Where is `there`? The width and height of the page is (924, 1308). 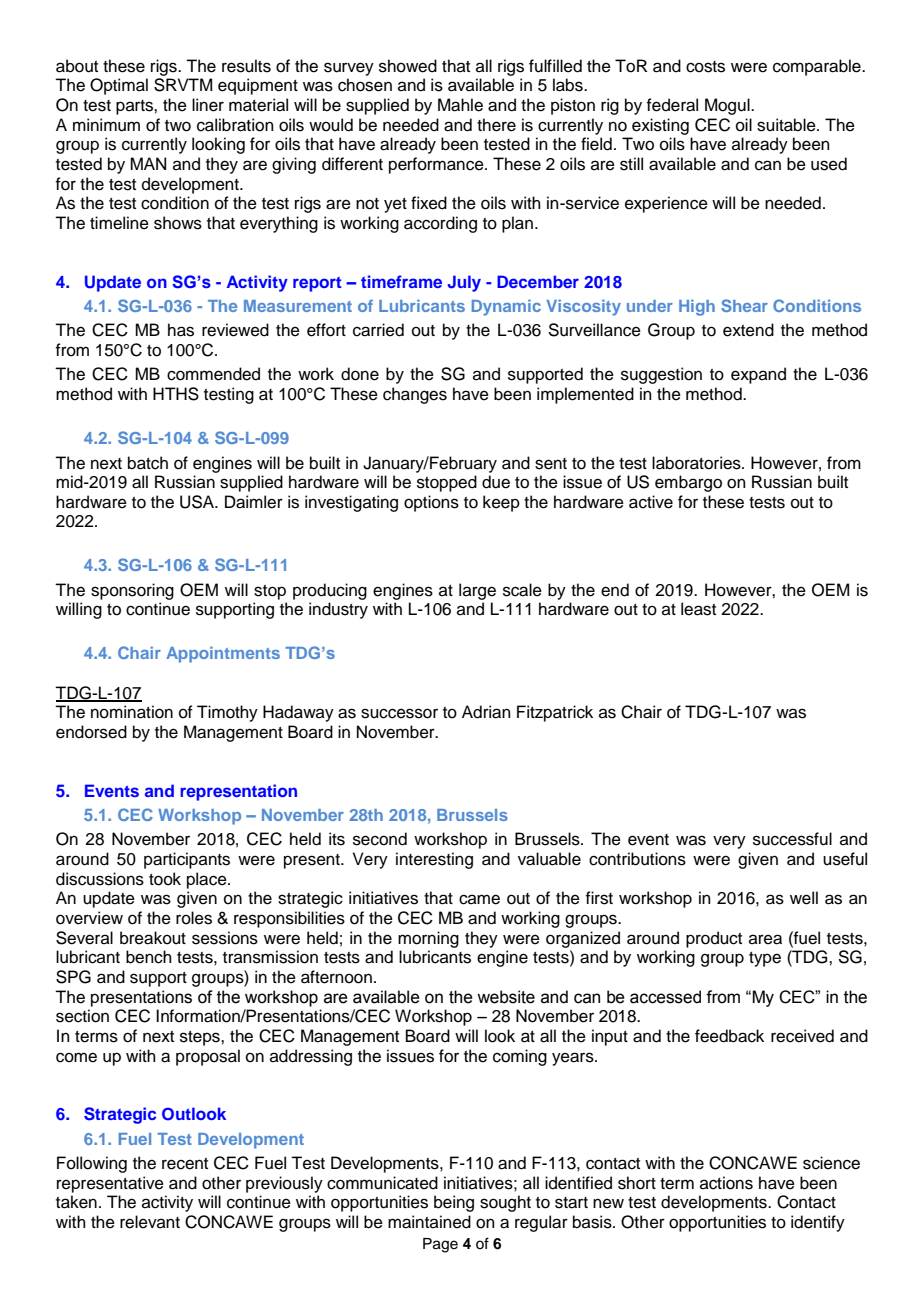
there is located at coordinates (496, 125).
